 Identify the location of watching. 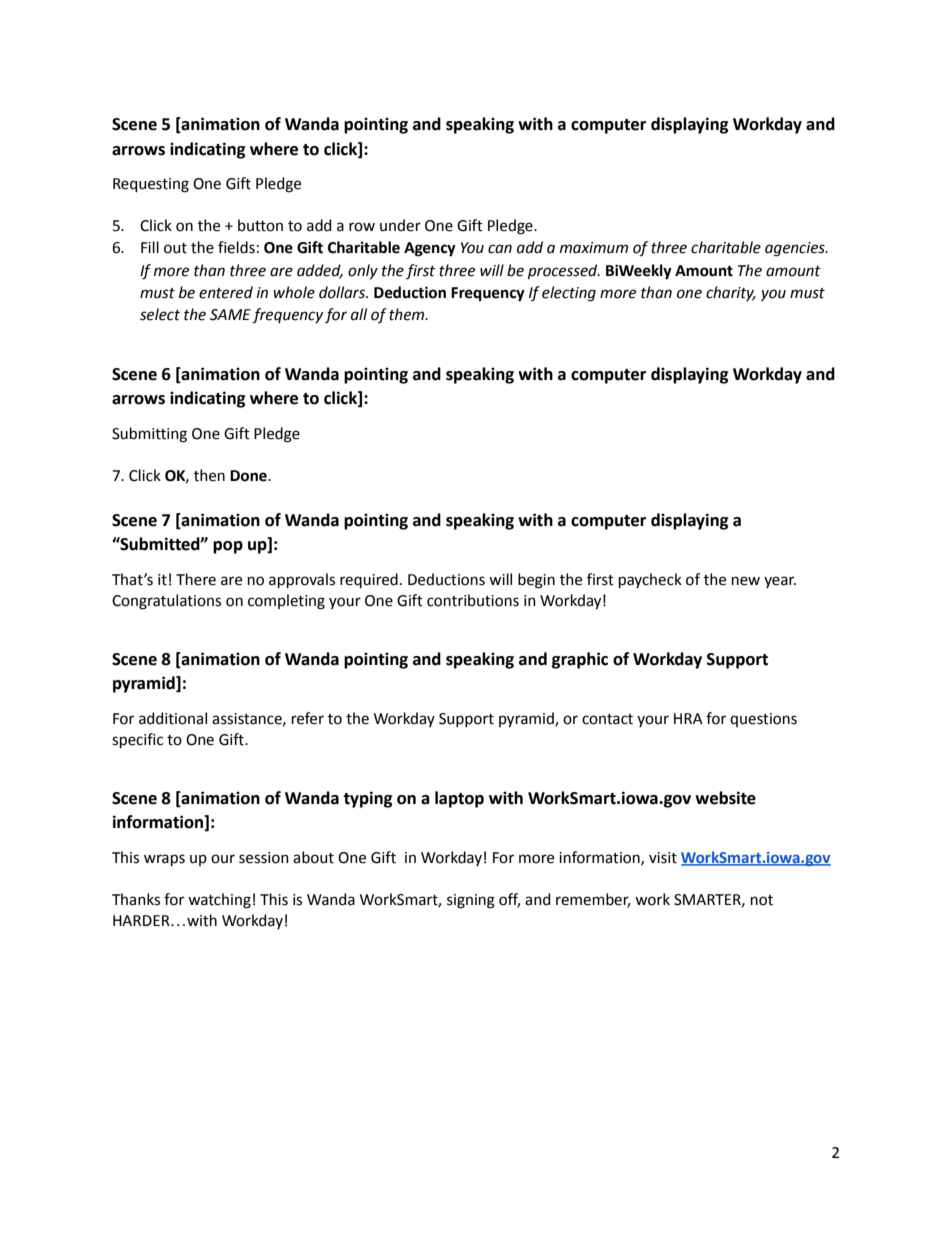
(219, 901).
